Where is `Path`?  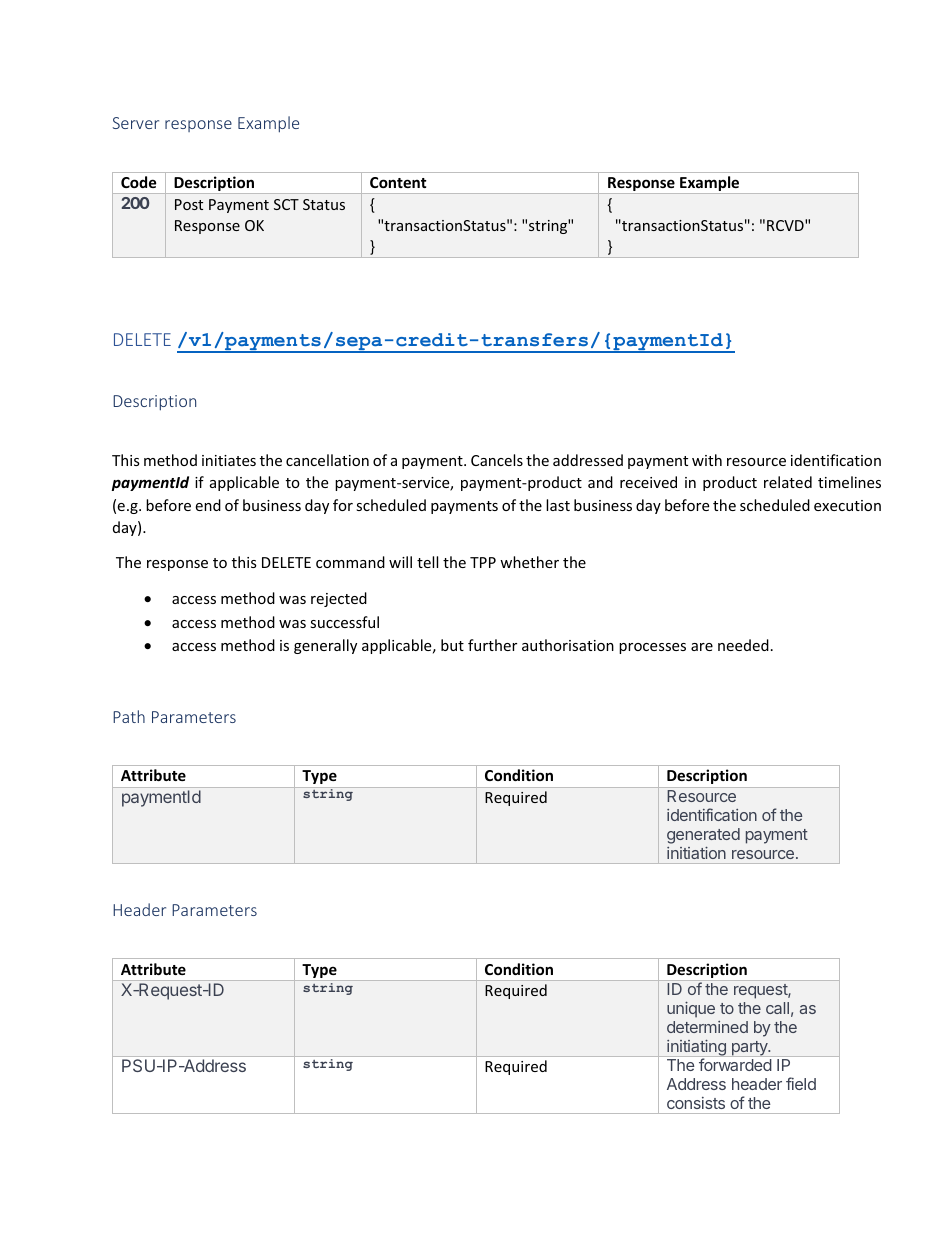
Path is located at coordinates (129, 716).
